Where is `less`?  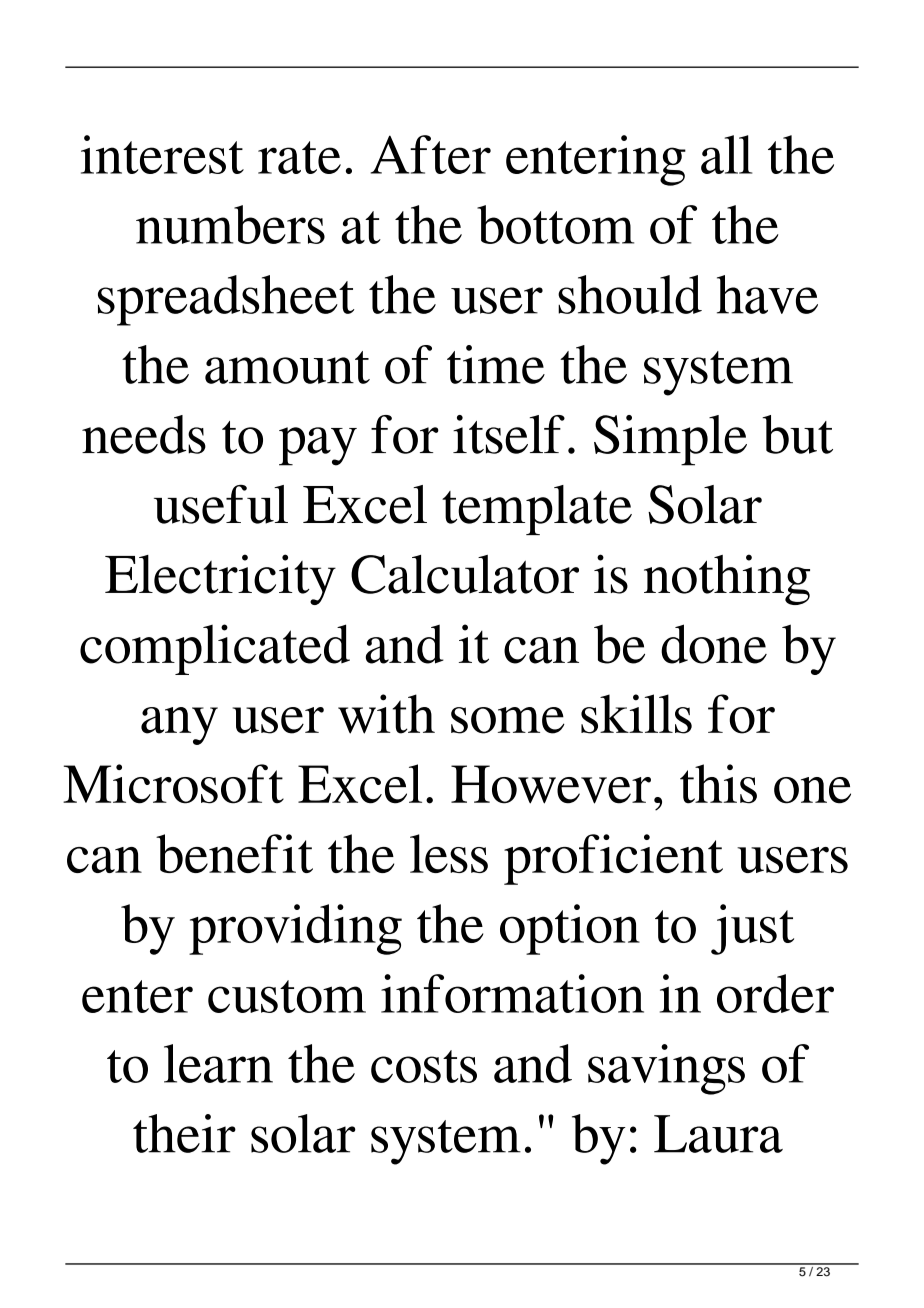
less is located at coordinates (449, 853).
